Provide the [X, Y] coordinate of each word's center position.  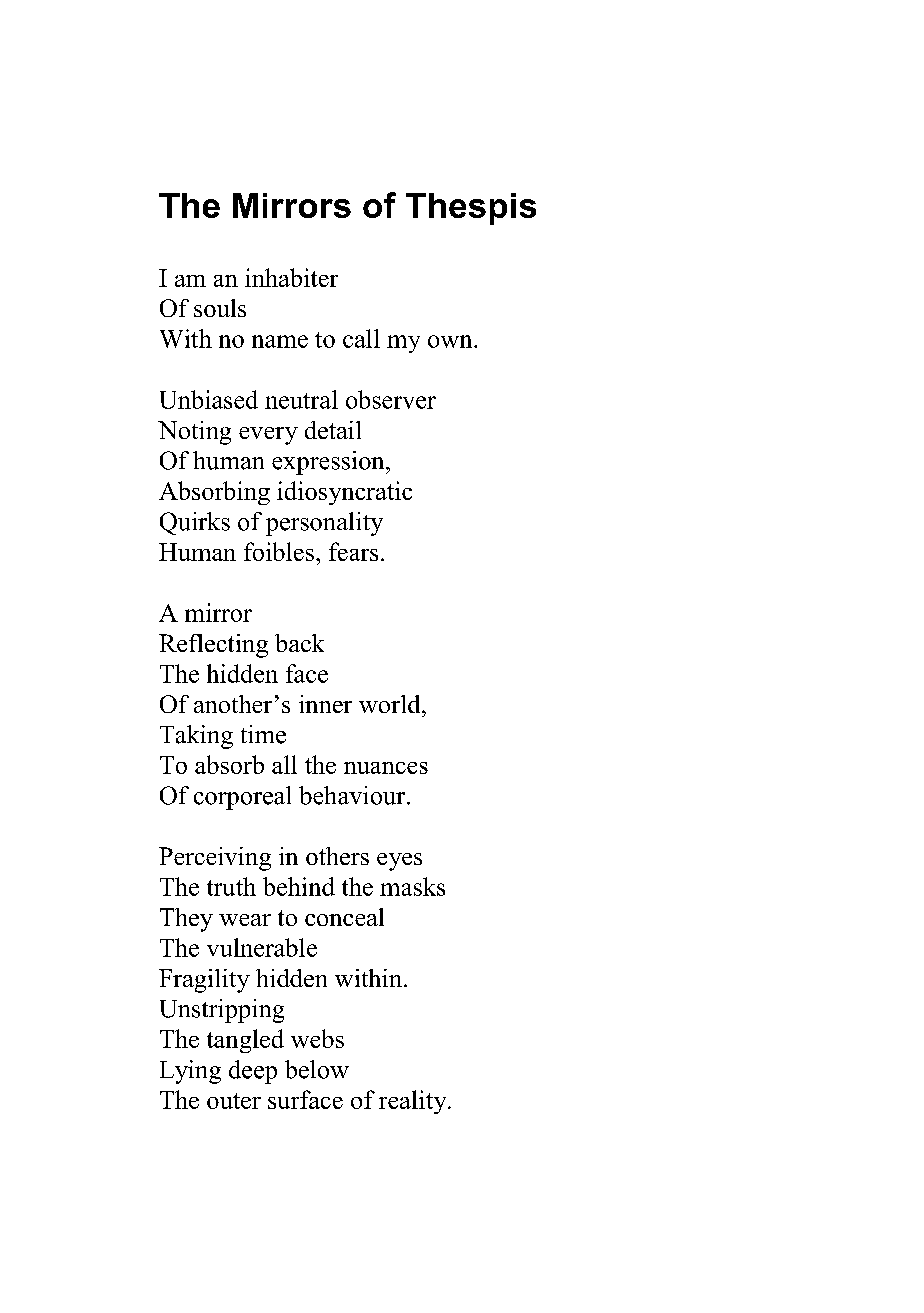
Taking [196, 737]
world [391, 704]
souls [220, 308]
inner [325, 704]
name [280, 341]
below [317, 1069]
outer [234, 1101]
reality [414, 1102]
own [451, 341]
